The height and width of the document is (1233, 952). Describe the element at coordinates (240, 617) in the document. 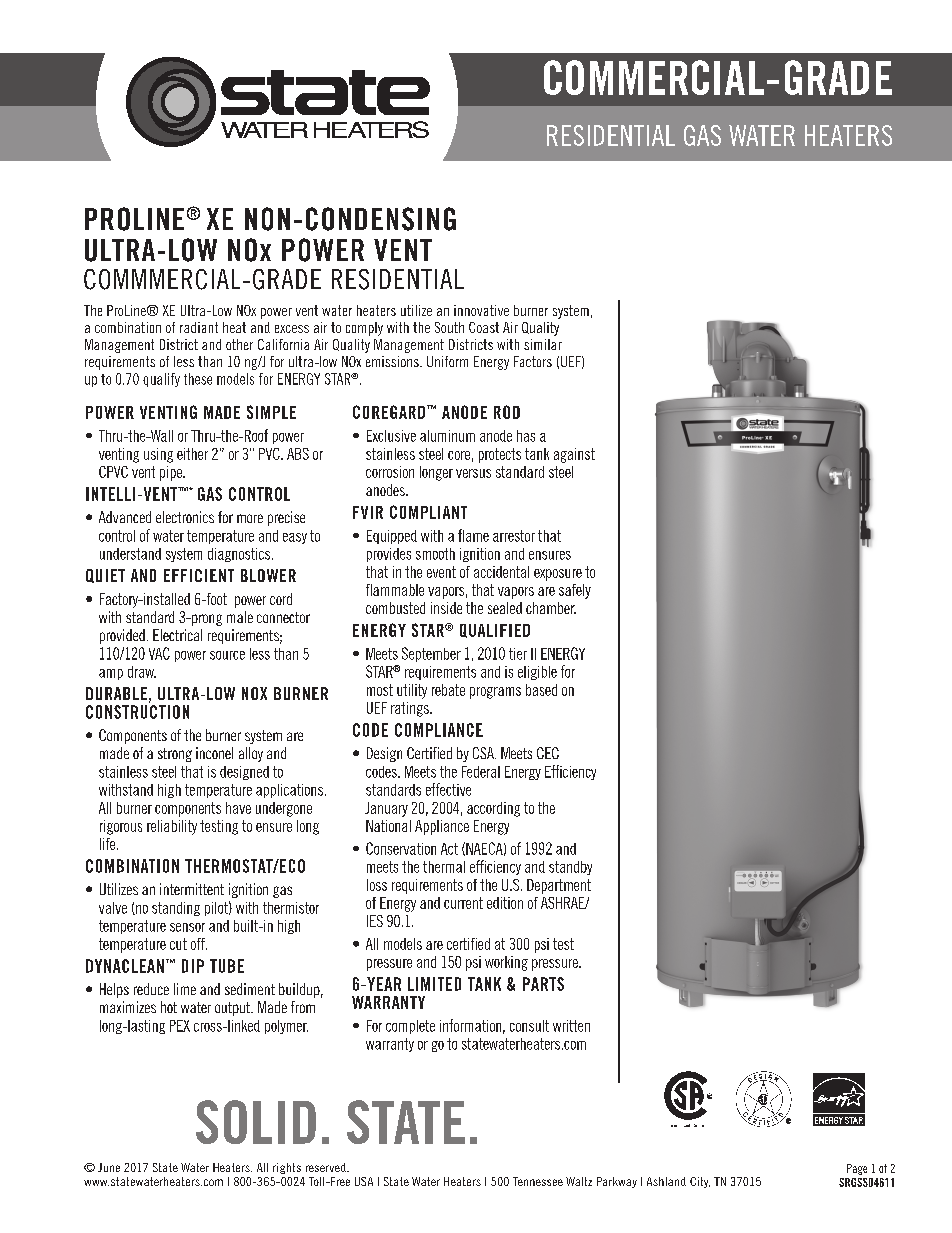

I see `male` at that location.
